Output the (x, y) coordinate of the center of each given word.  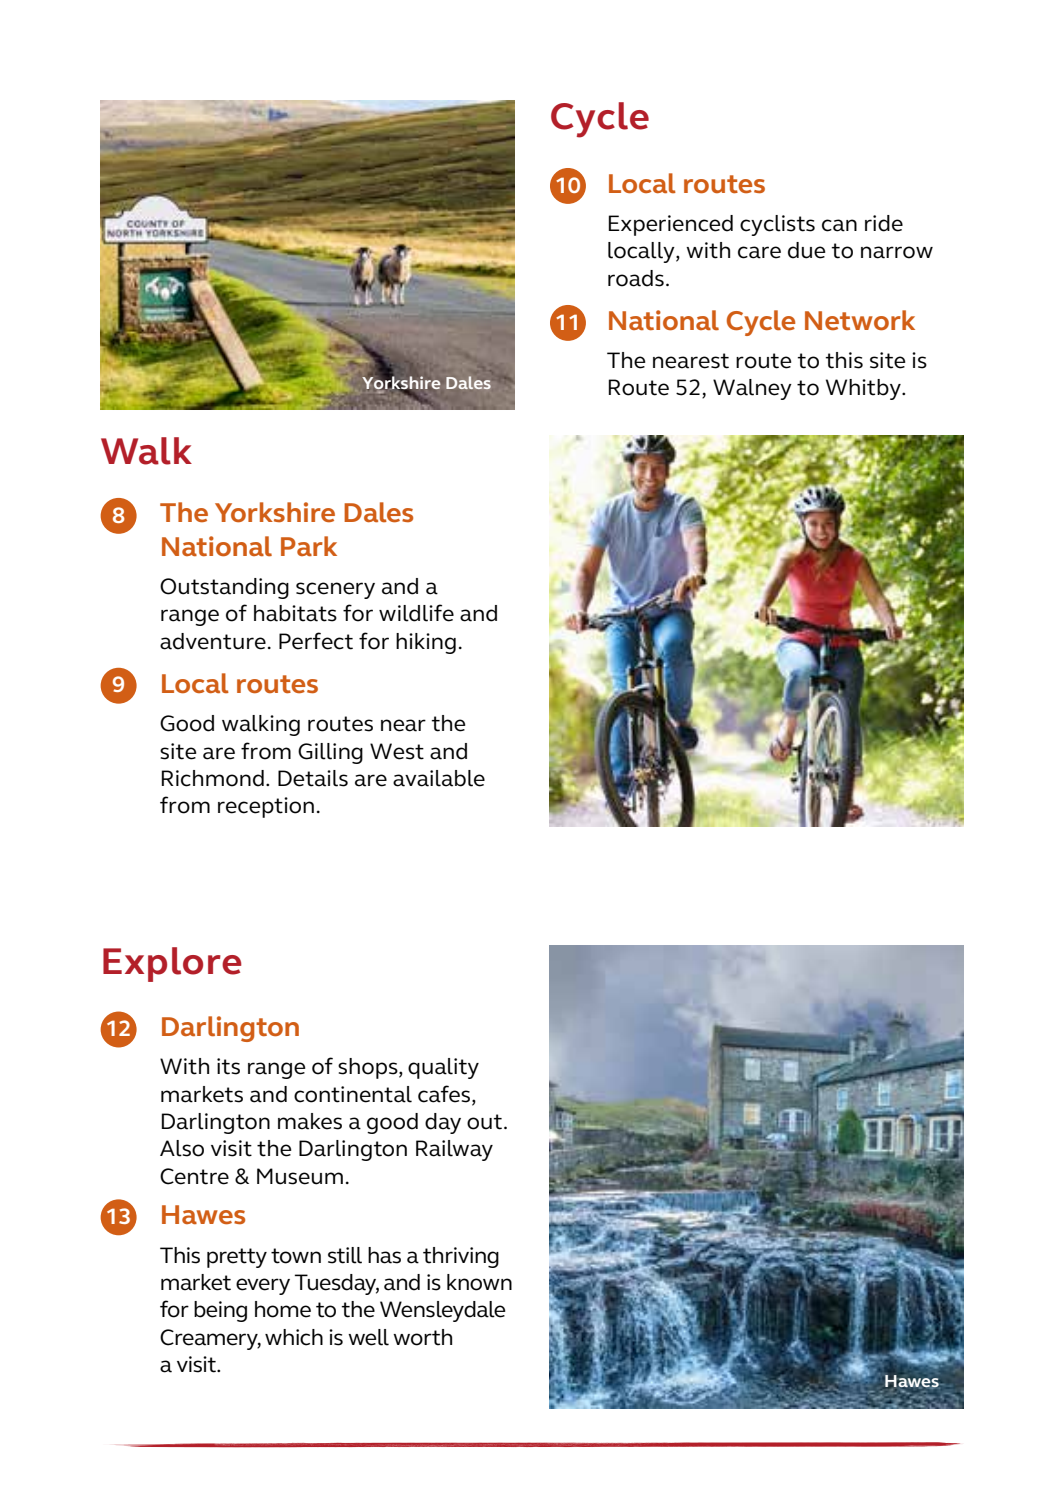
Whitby (864, 389)
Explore (172, 964)
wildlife (416, 613)
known (479, 1282)
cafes (444, 1094)
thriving (461, 1257)
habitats (295, 613)
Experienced (671, 225)
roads (636, 278)
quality (443, 1068)
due (807, 250)
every (263, 1286)
